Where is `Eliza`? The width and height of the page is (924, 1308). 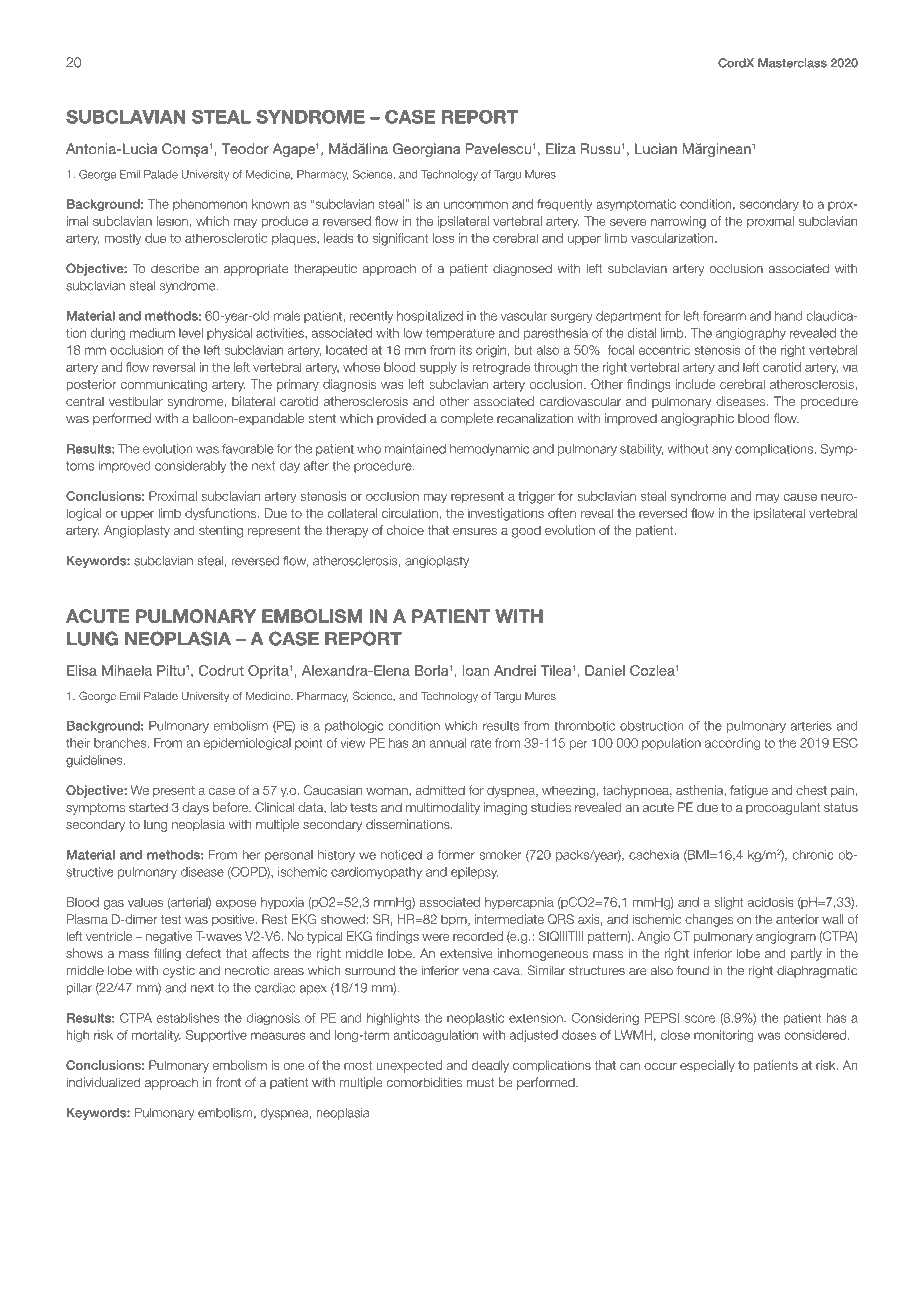 Eliza is located at coordinates (561, 148).
